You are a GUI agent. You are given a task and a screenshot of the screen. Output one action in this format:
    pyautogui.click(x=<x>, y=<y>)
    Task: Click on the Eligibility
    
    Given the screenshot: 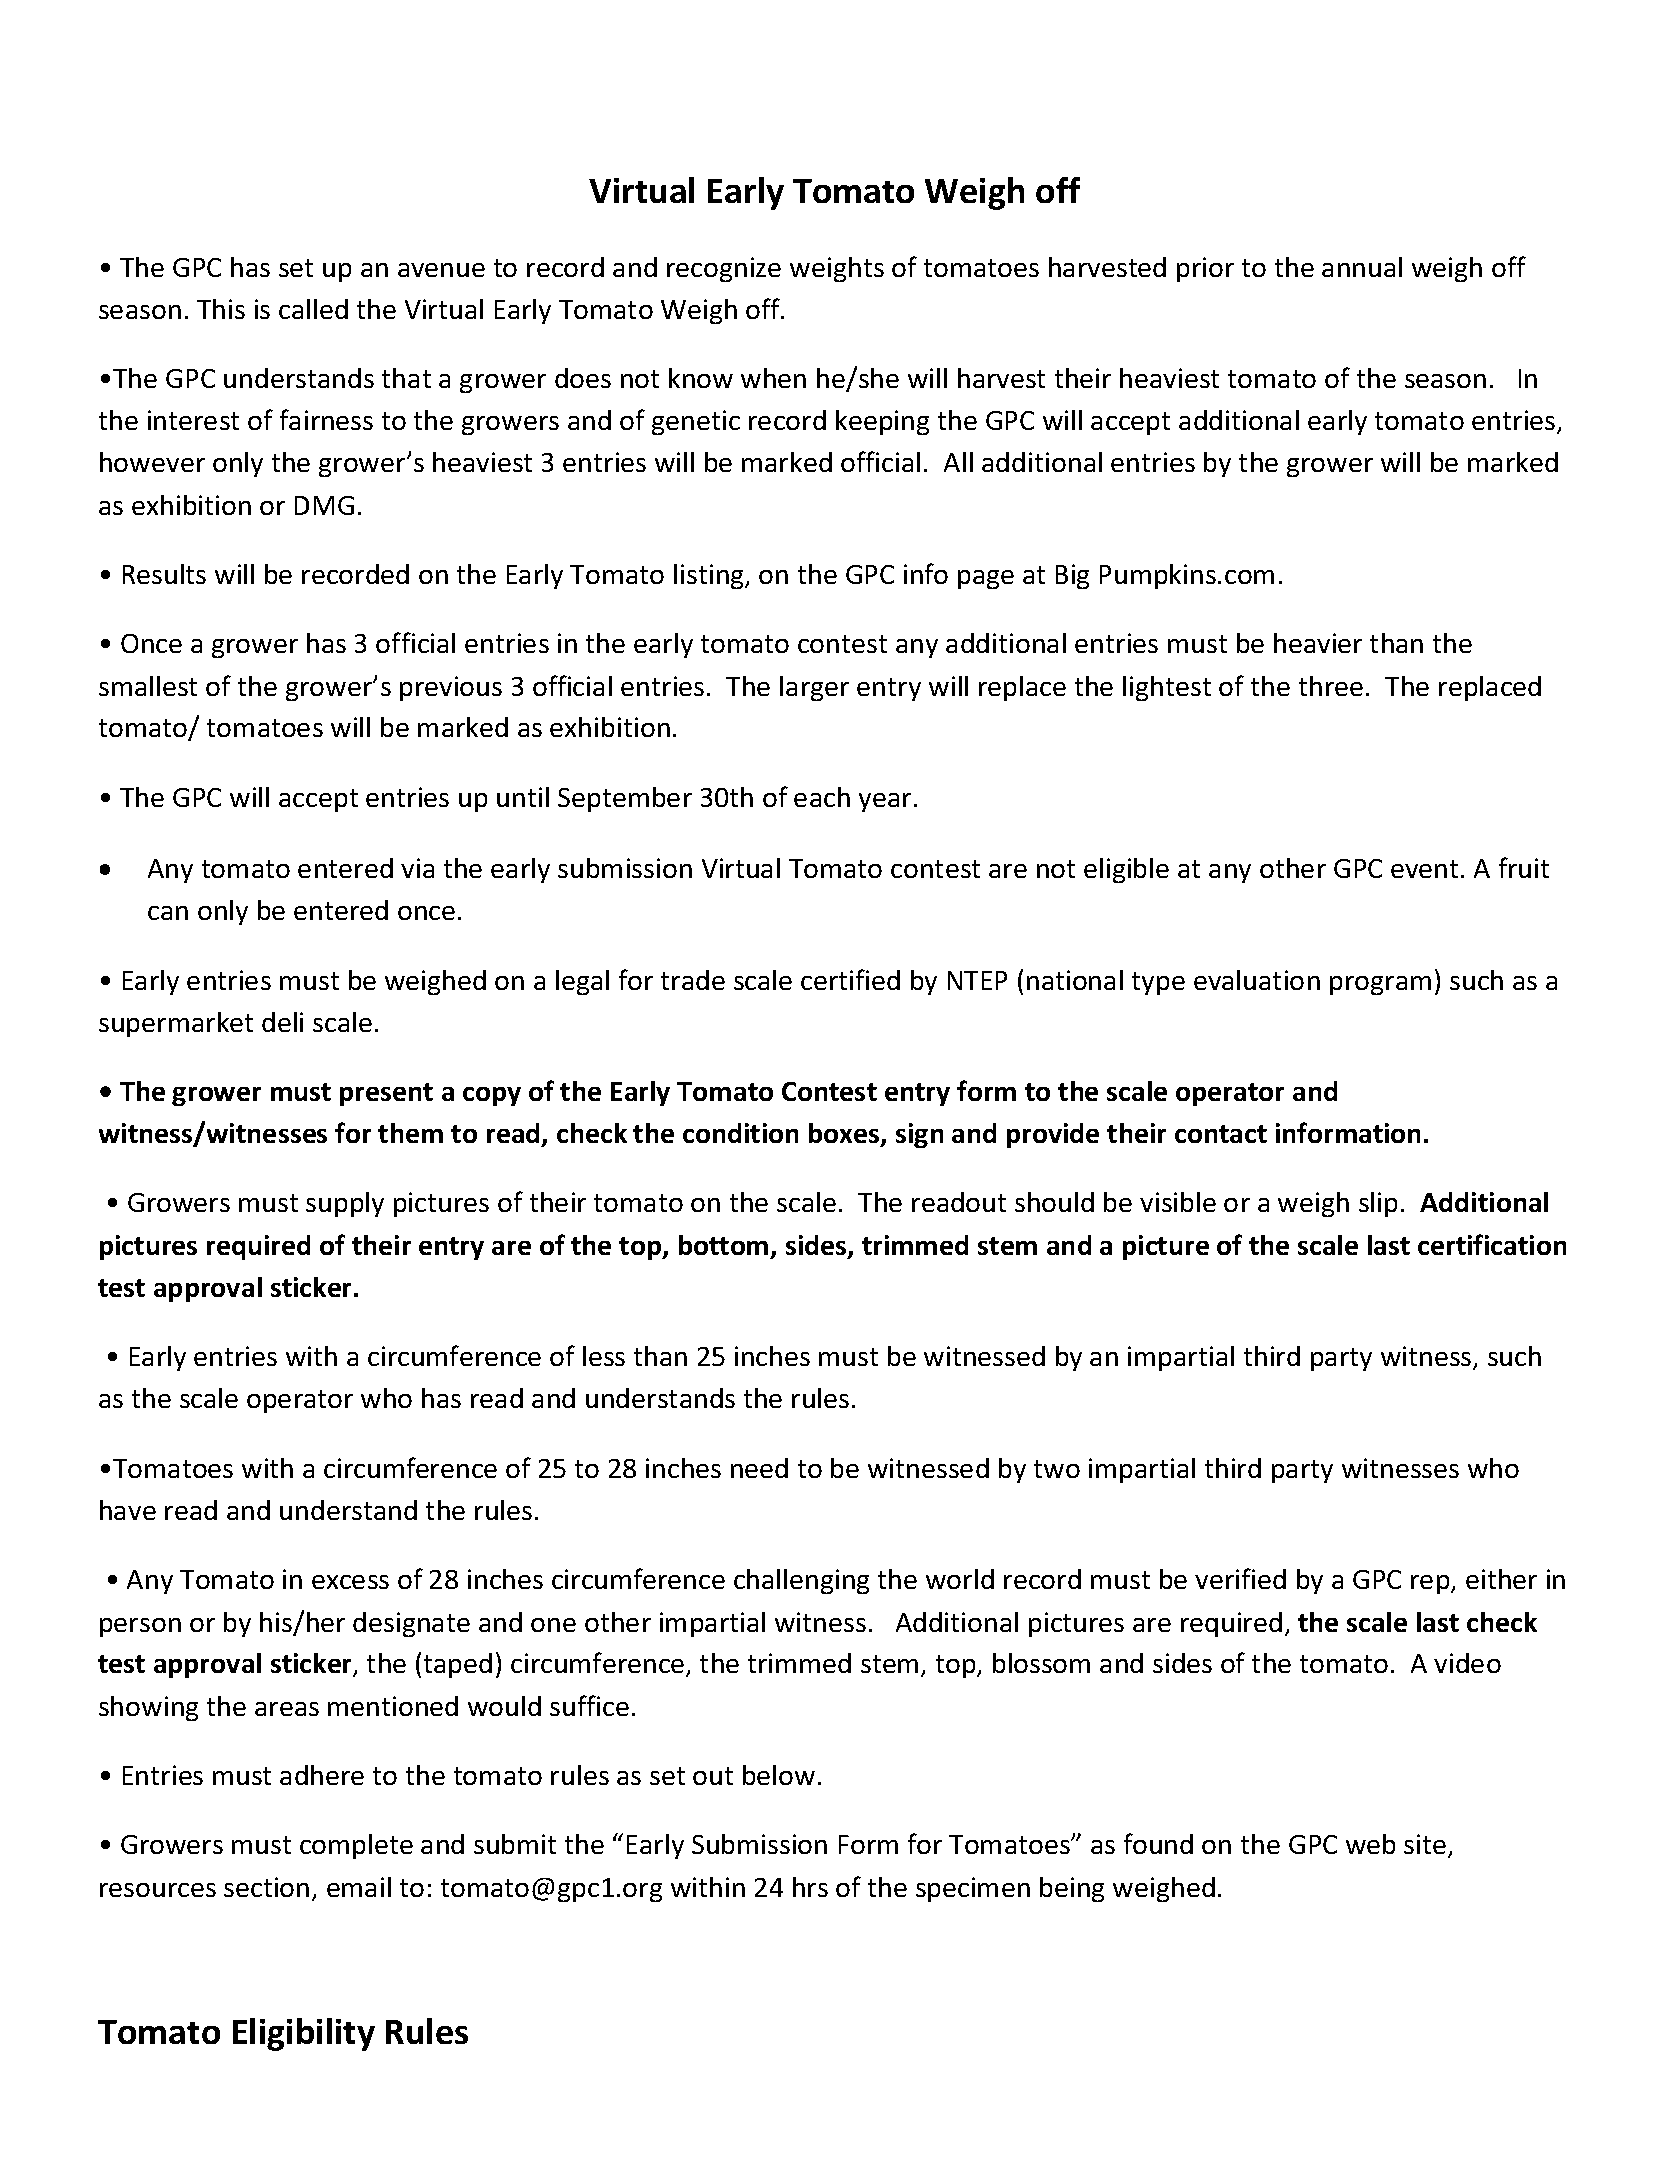 What is the action you would take?
    pyautogui.click(x=304, y=2034)
